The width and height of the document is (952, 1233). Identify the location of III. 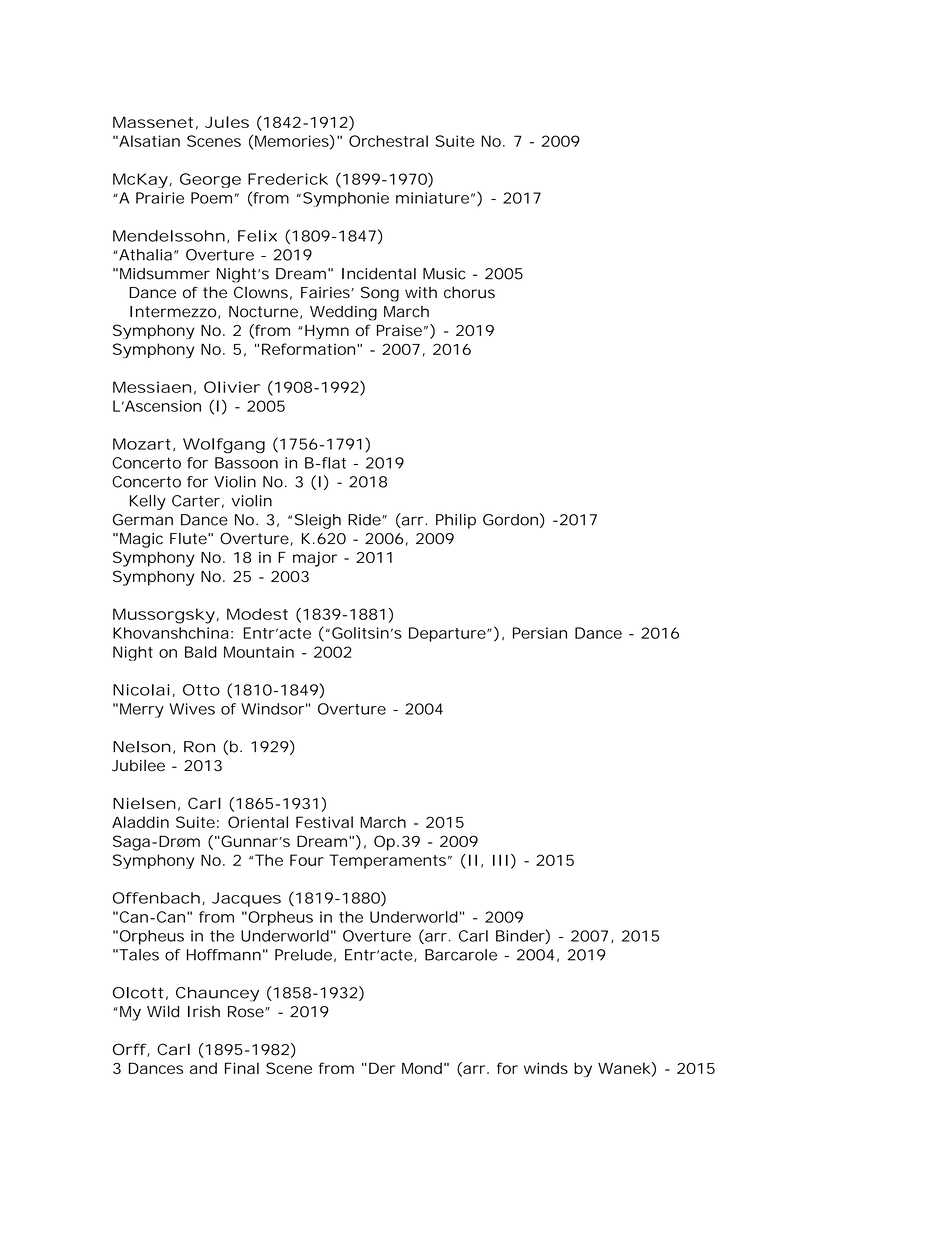
(500, 860).
